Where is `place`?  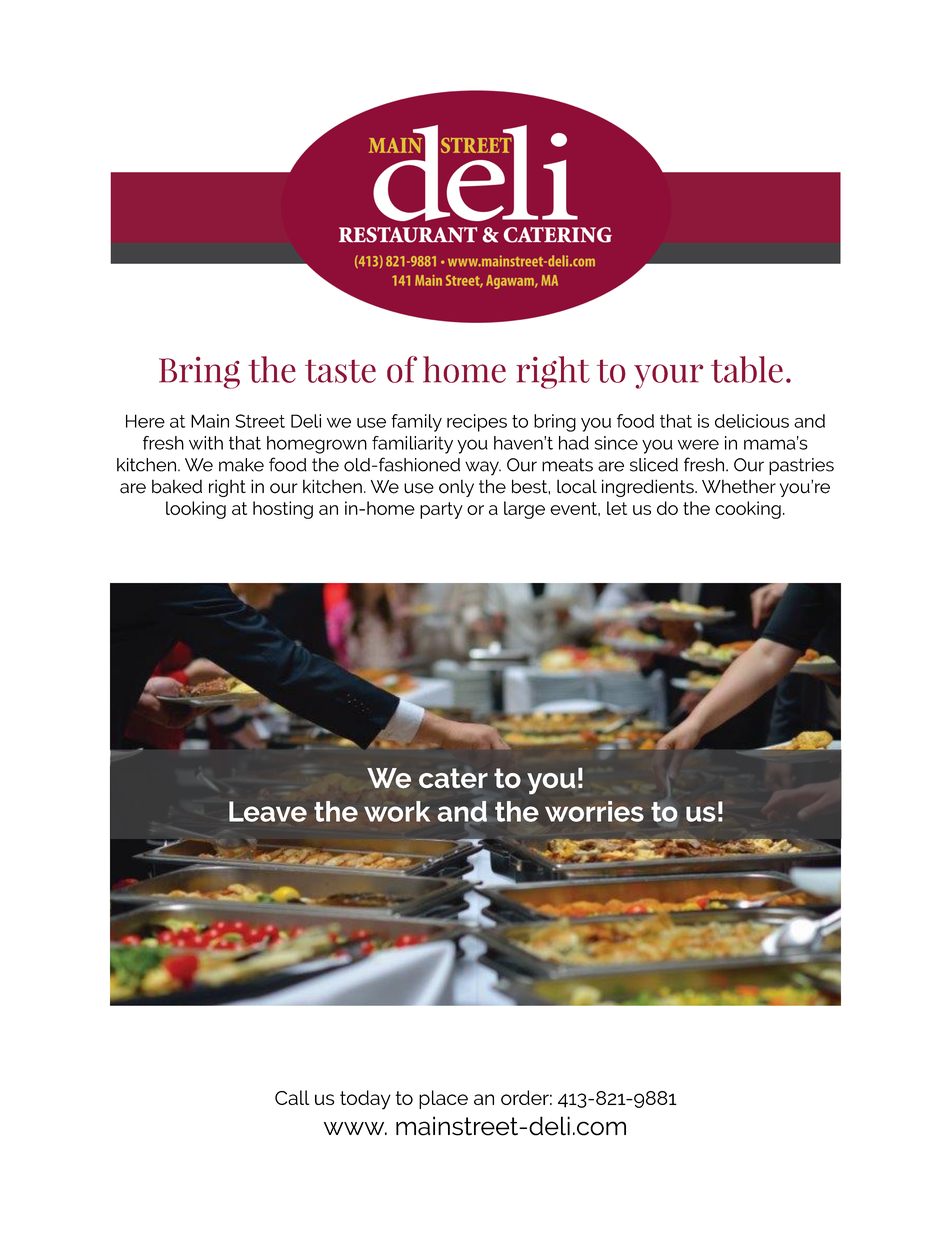
place is located at coordinates (443, 1099).
